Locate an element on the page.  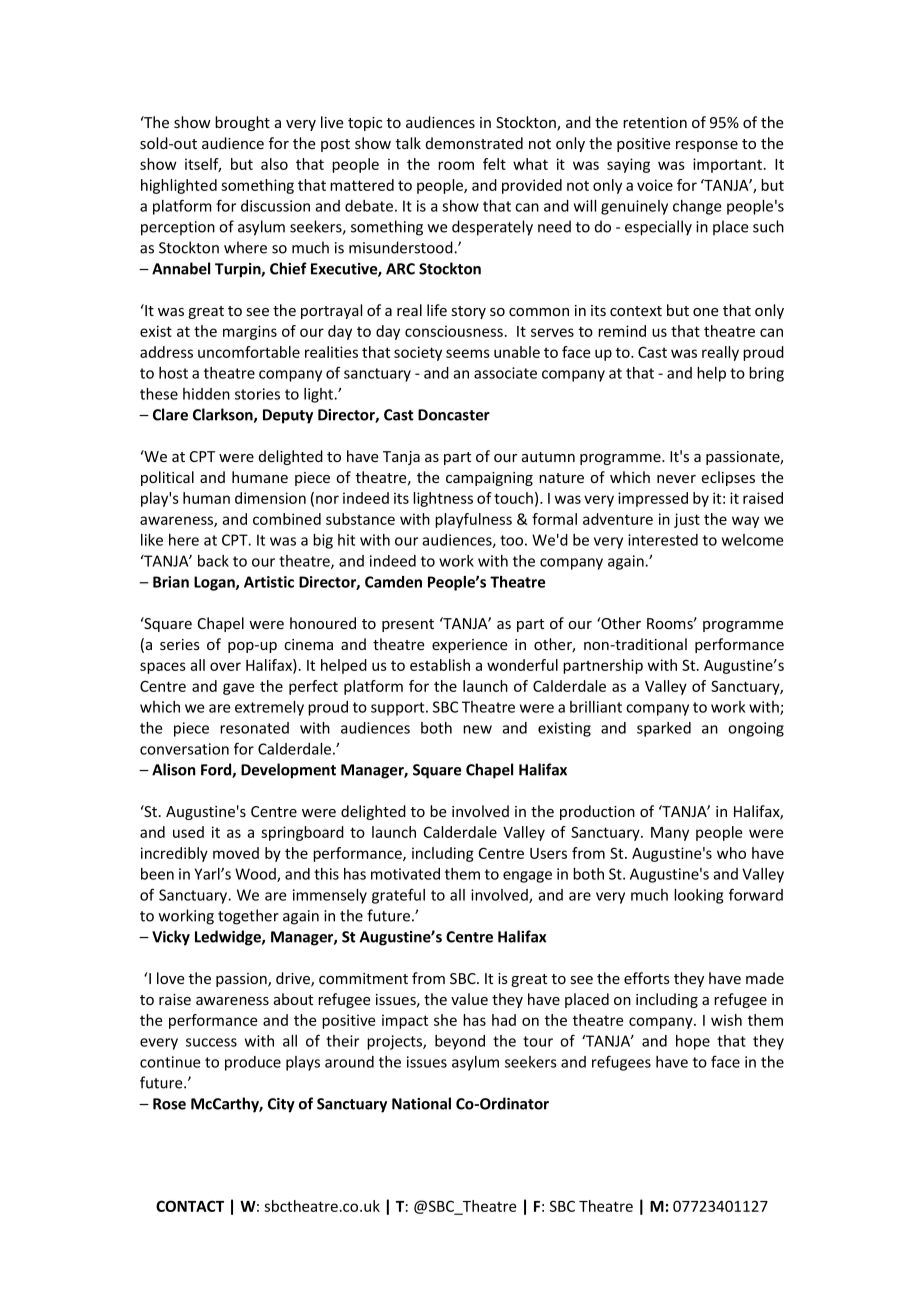
response is located at coordinates (707, 146).
